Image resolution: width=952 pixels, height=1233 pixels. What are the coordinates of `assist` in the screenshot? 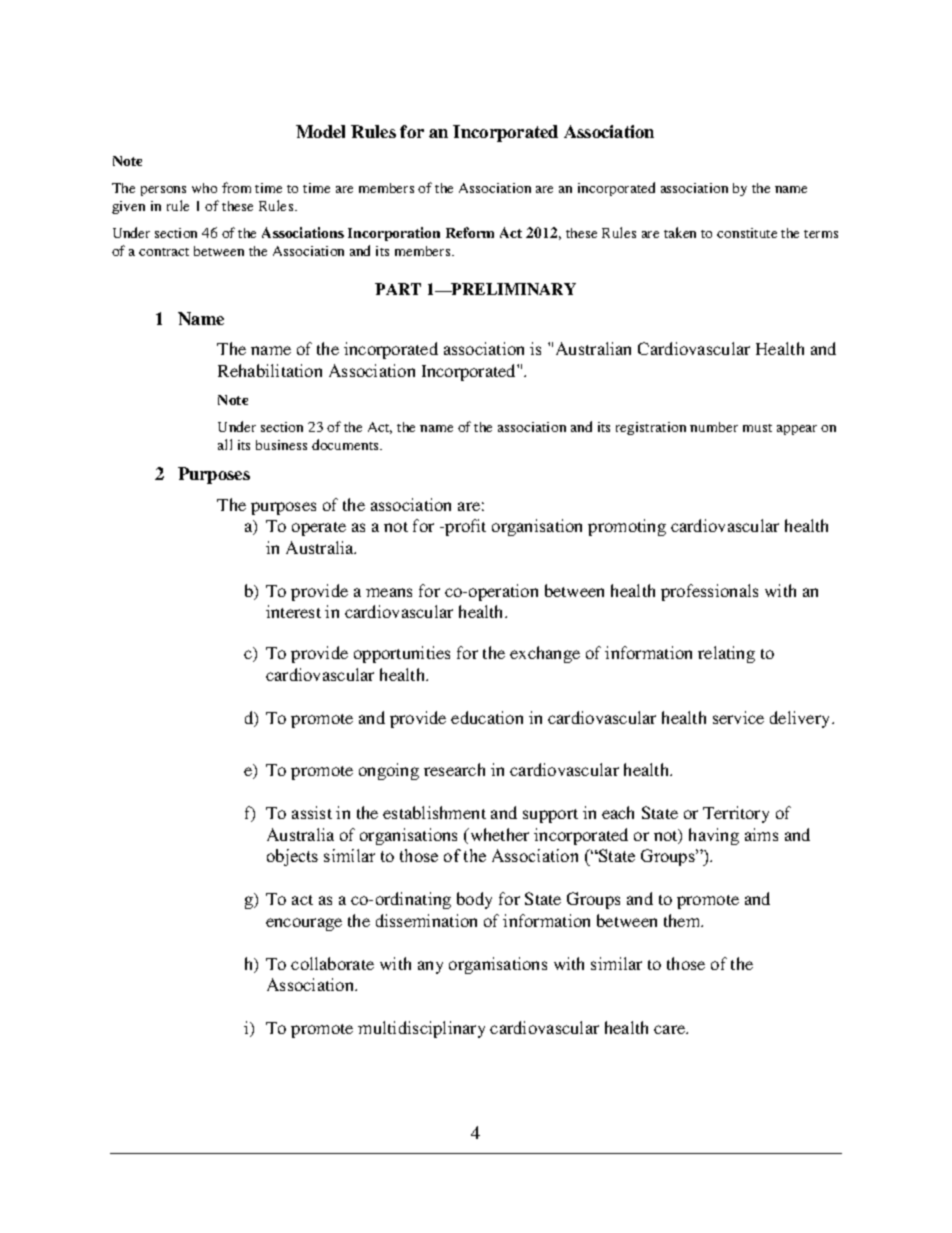 It's located at (312, 812).
